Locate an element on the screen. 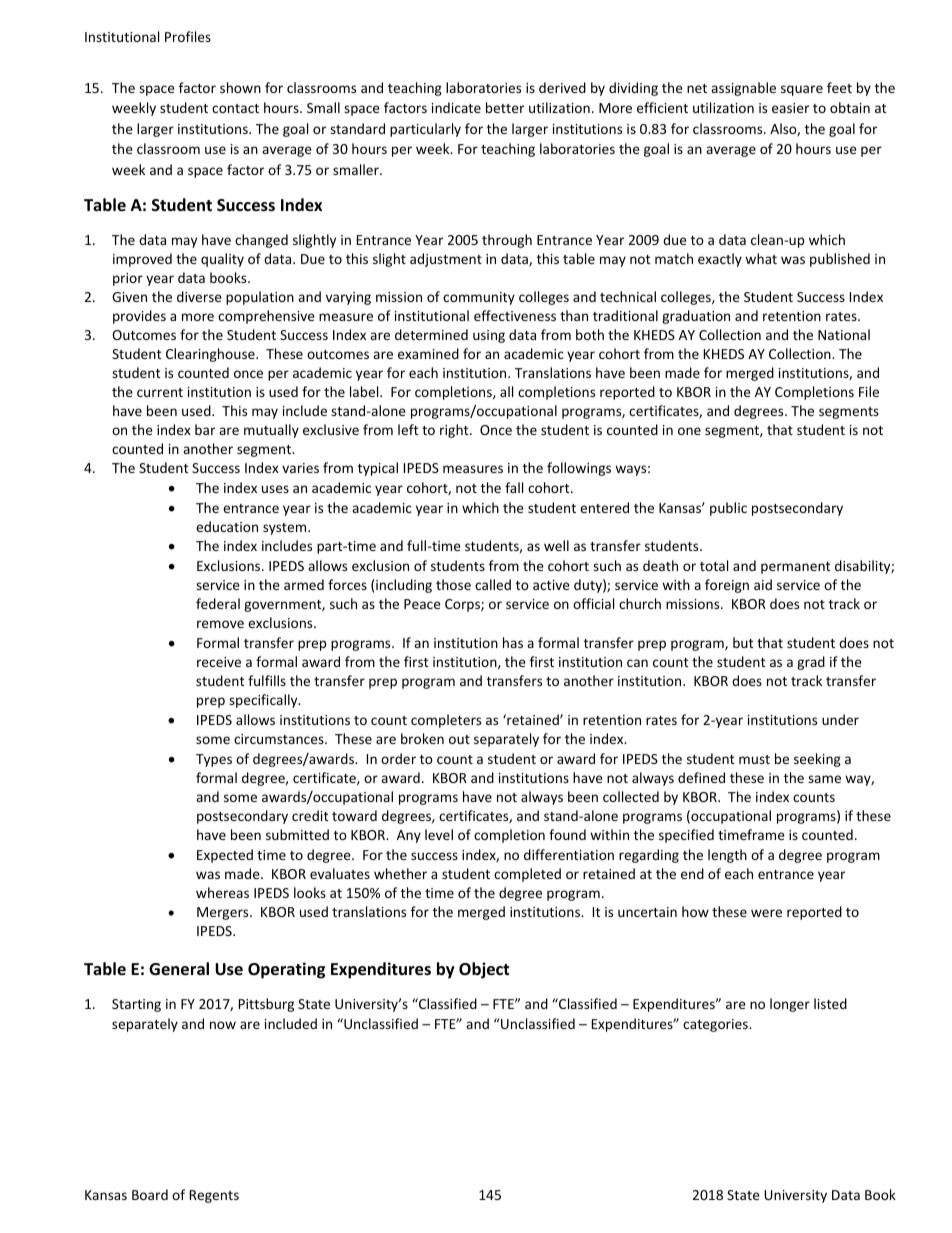 The height and width of the screenshot is (1233, 952). whereas is located at coordinates (222, 892).
